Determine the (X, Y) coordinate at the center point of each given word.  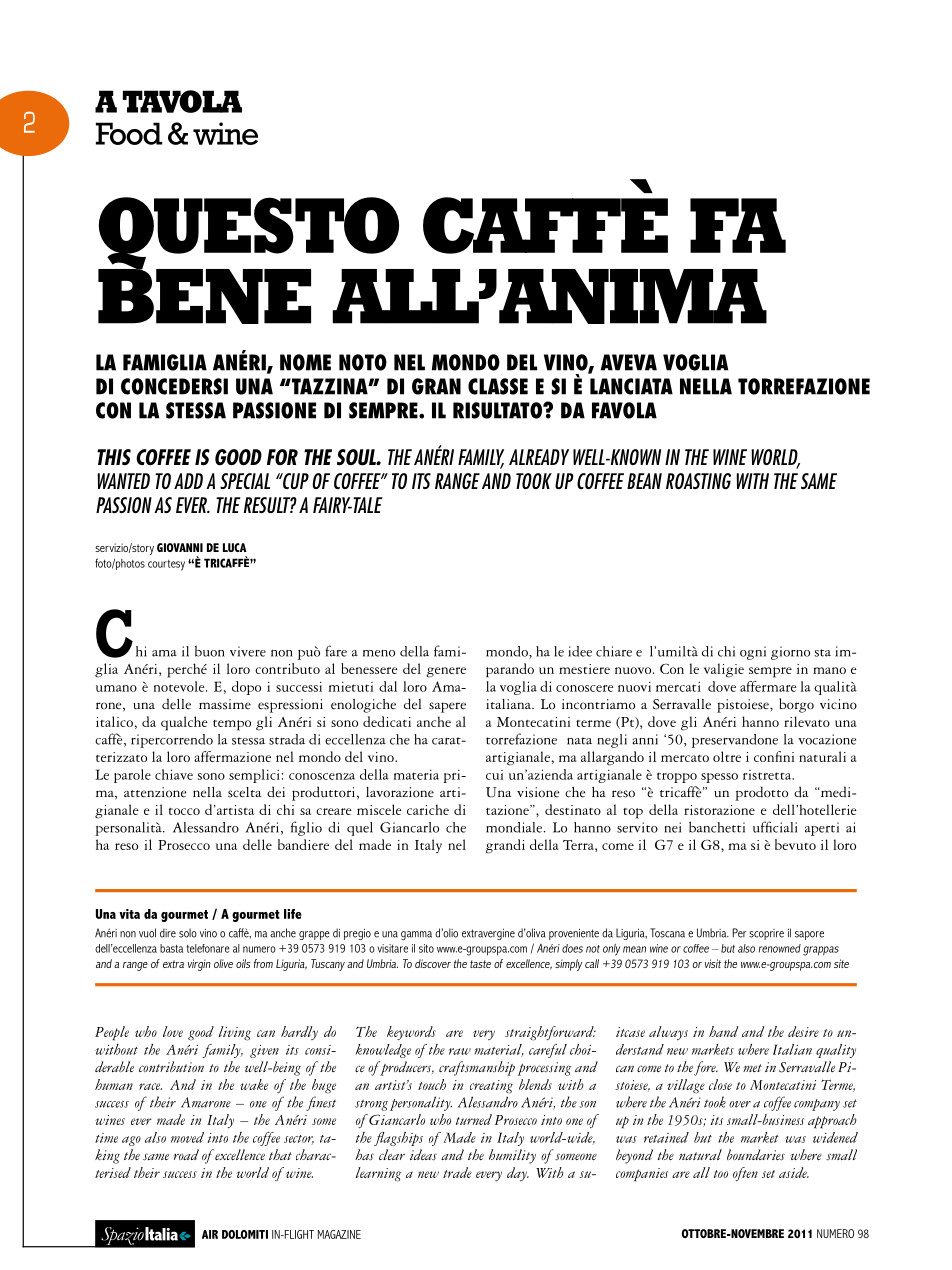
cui (494, 775)
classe (498, 386)
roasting (698, 481)
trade (457, 1172)
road (186, 1154)
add (188, 481)
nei (673, 827)
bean (644, 481)
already (539, 457)
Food (129, 133)
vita (129, 914)
